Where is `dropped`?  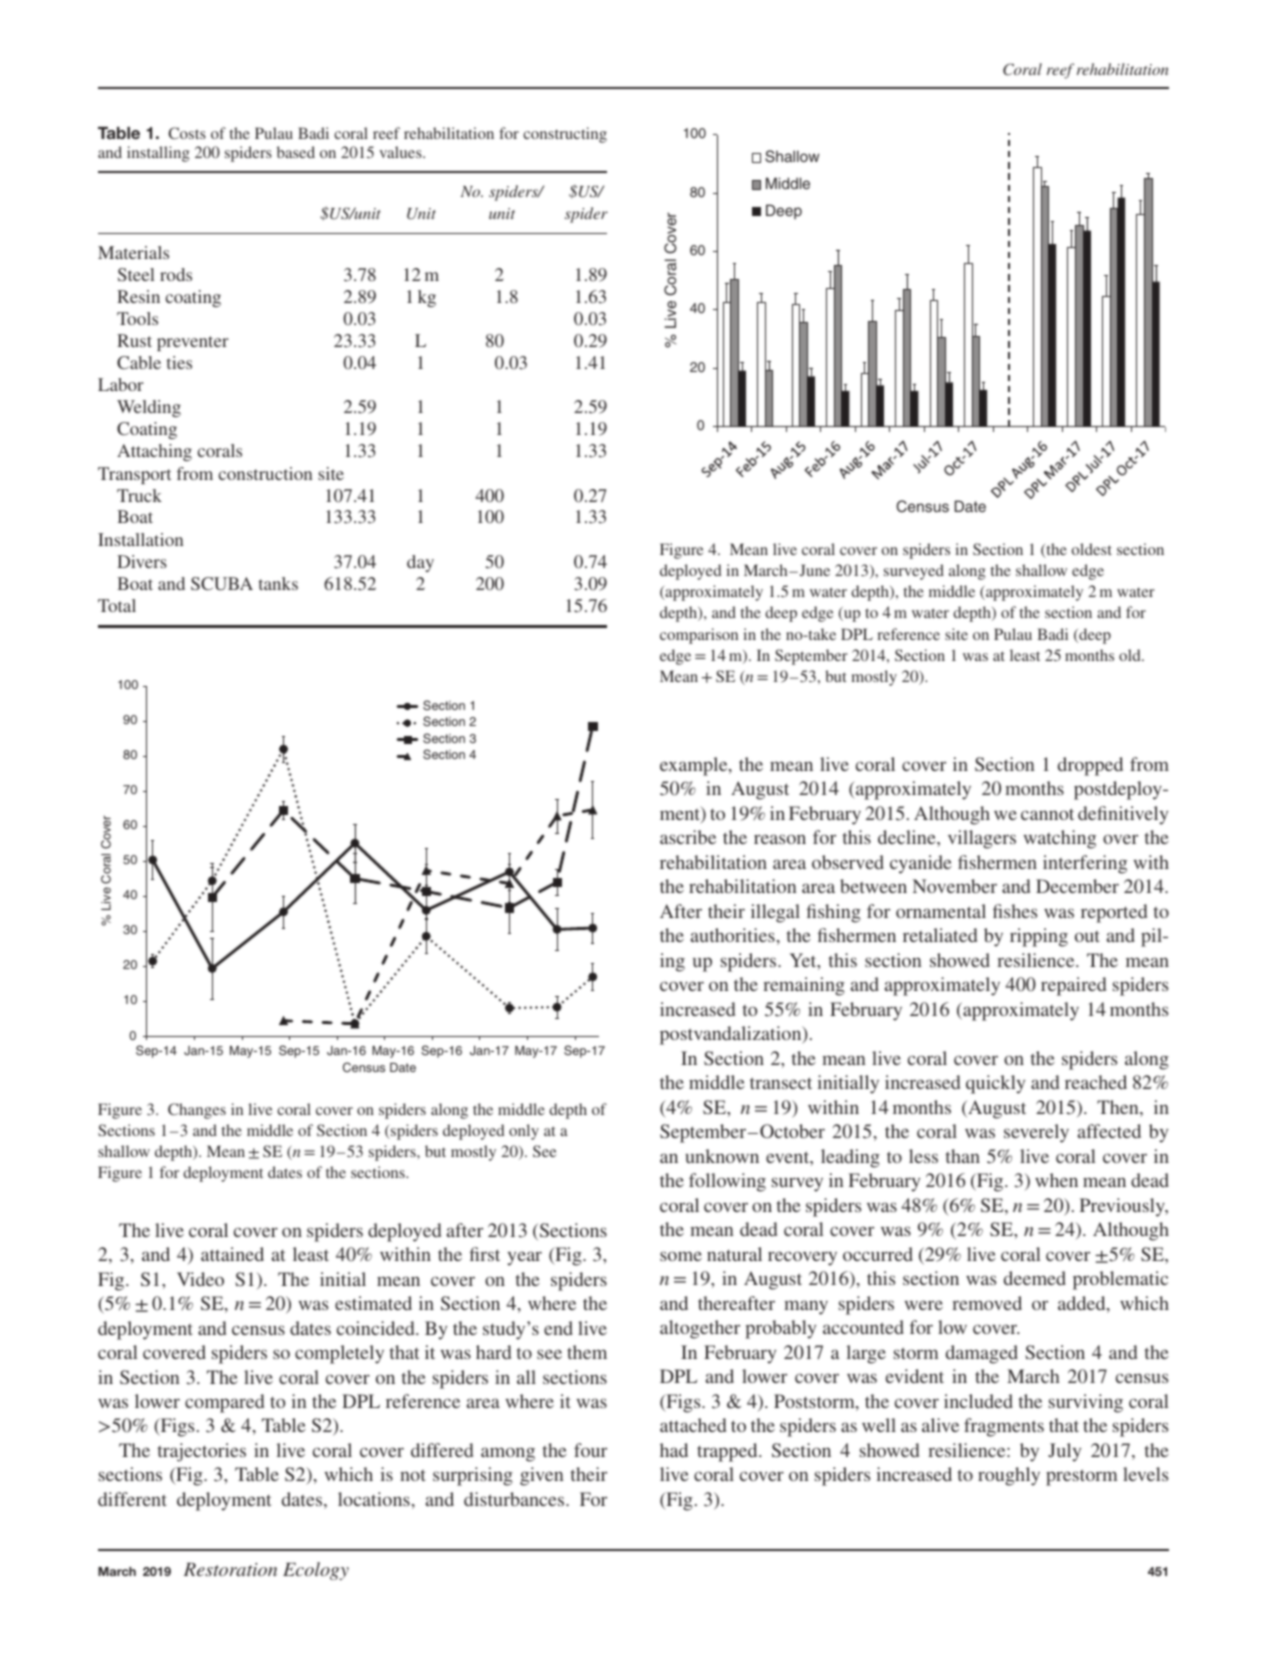 dropped is located at coordinates (1090, 766).
